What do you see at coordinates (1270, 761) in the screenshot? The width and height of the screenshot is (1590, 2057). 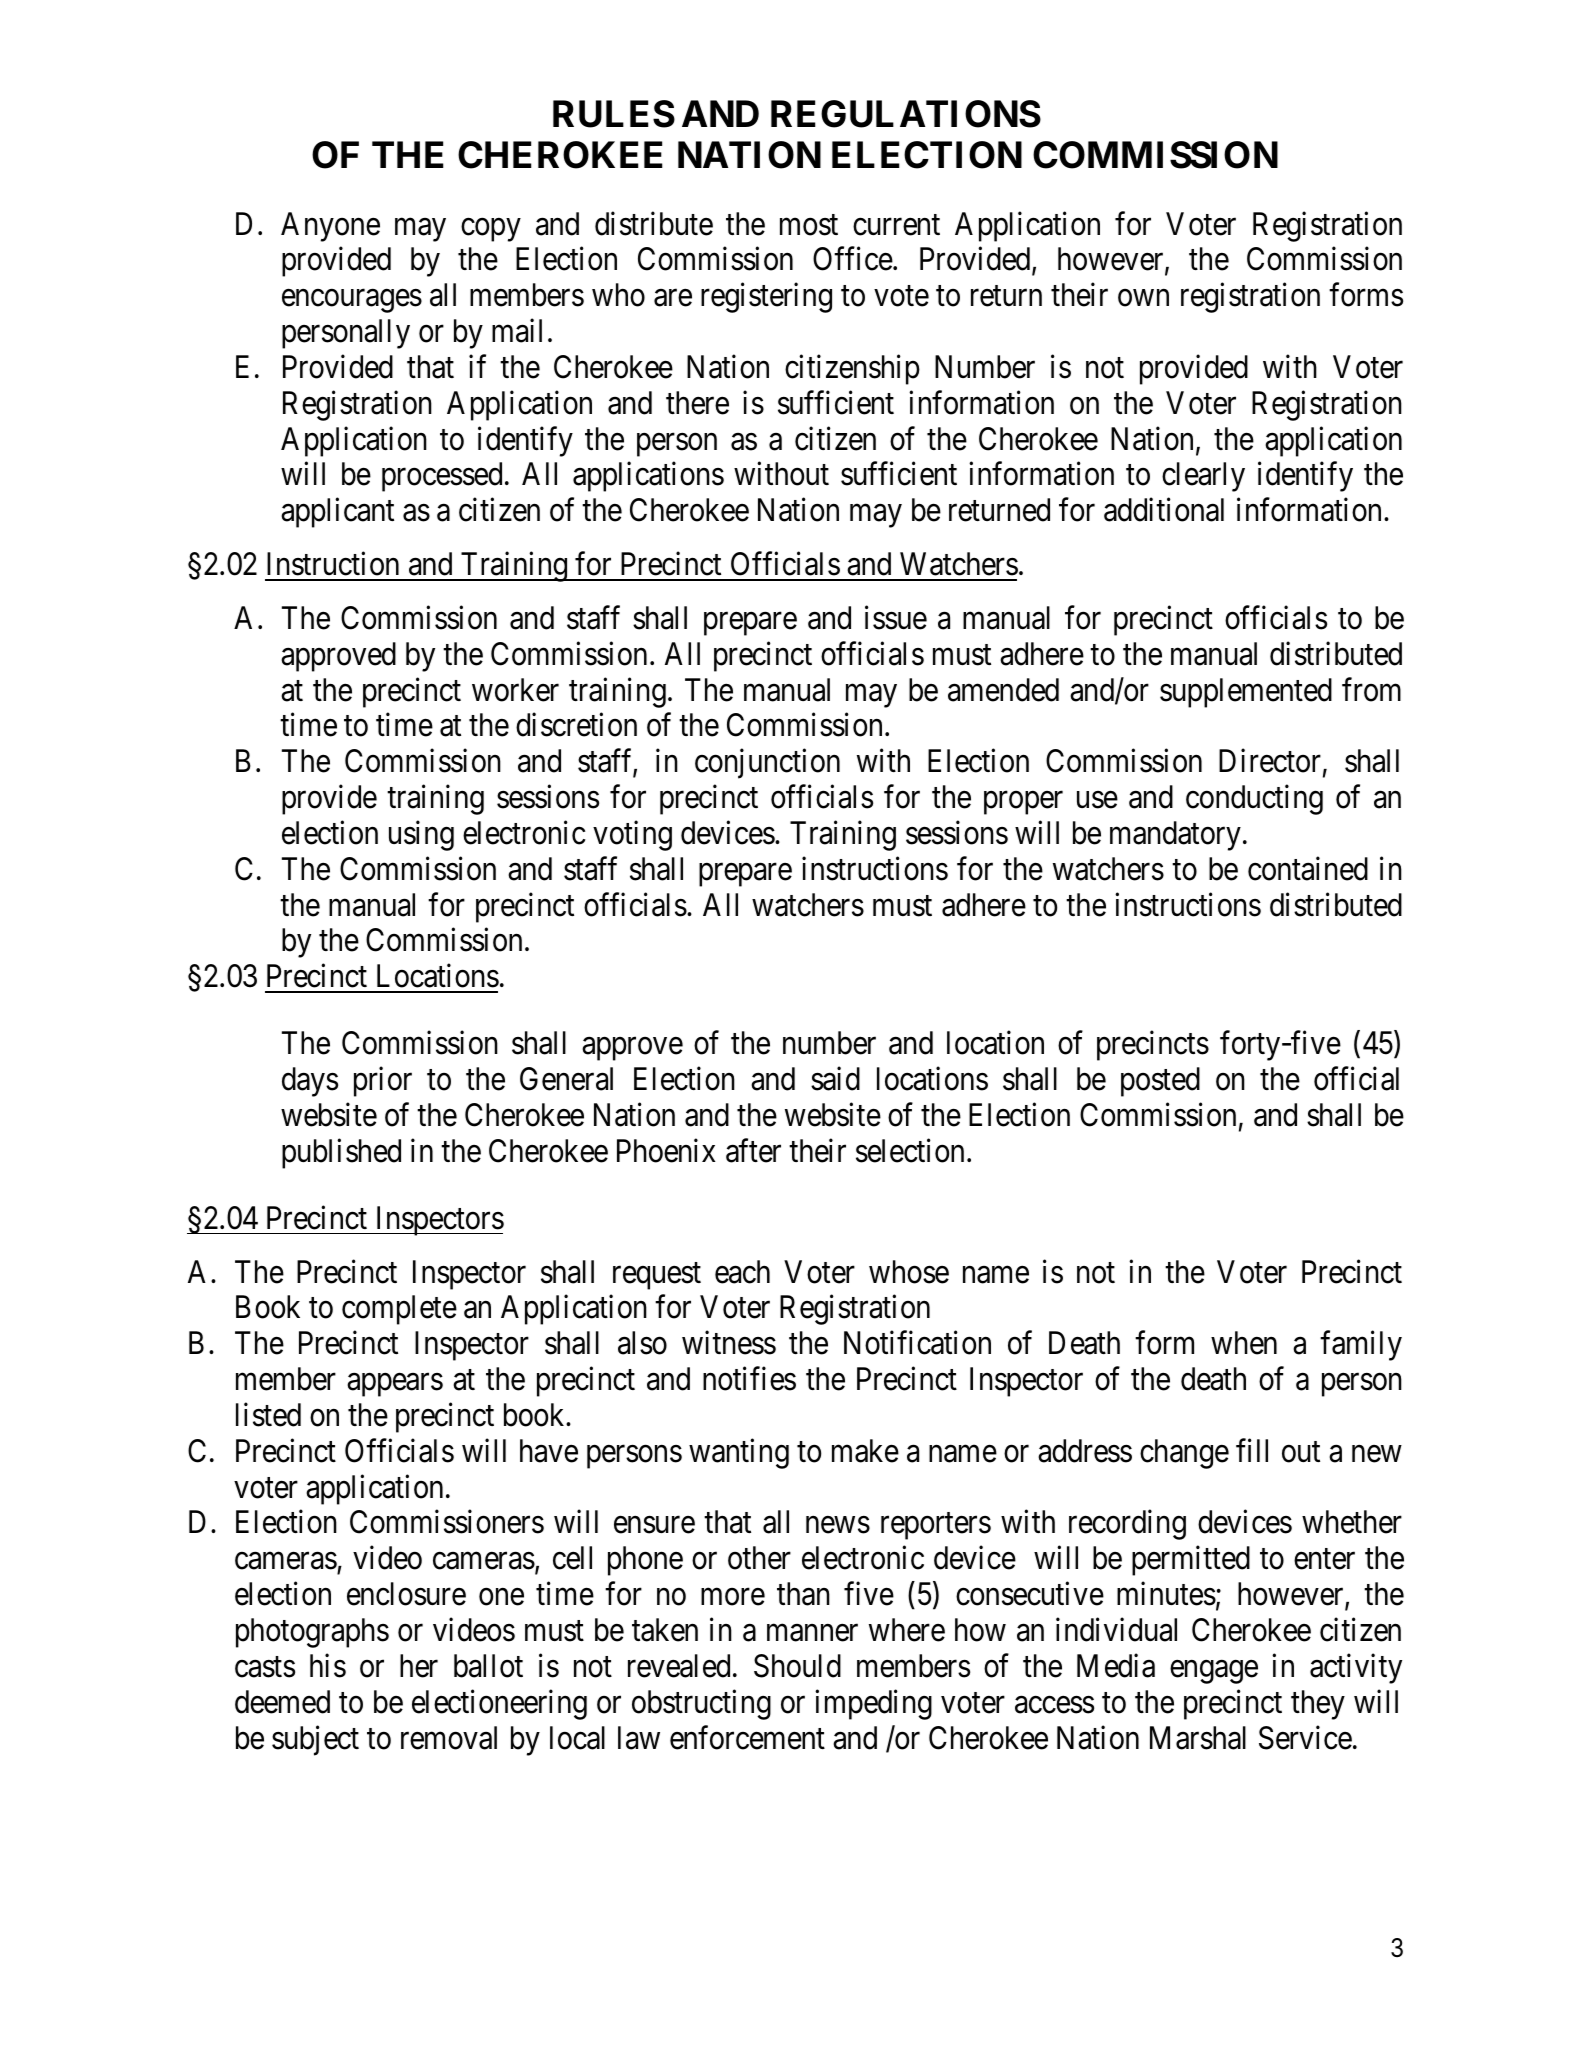 I see `Director` at bounding box center [1270, 761].
